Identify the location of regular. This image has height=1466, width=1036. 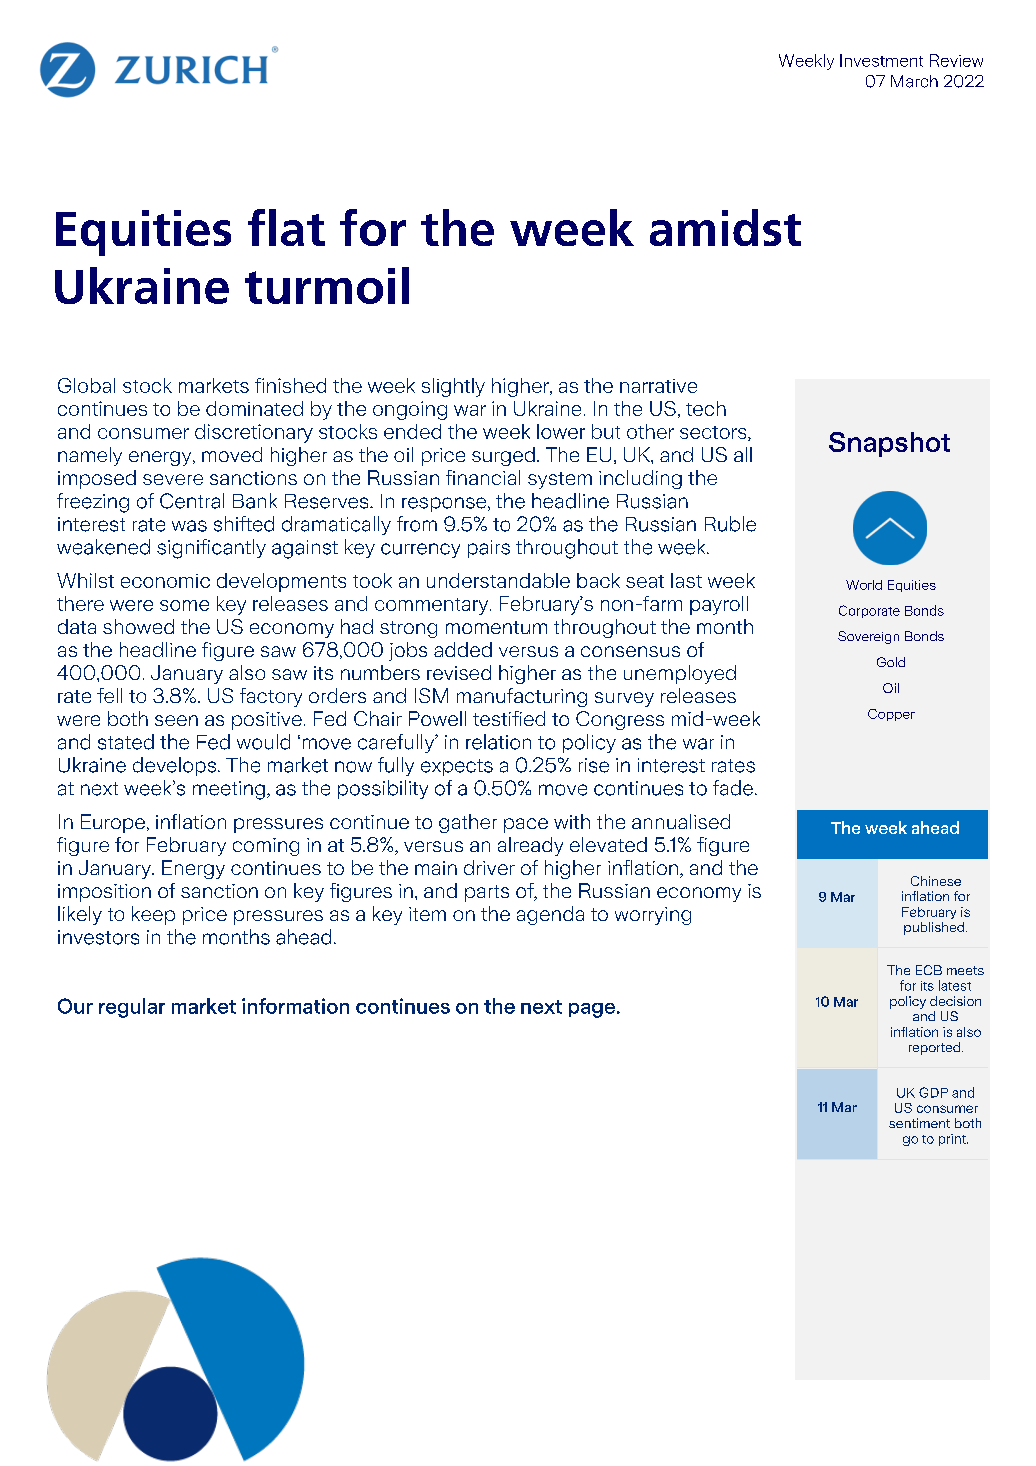
(132, 1008).
